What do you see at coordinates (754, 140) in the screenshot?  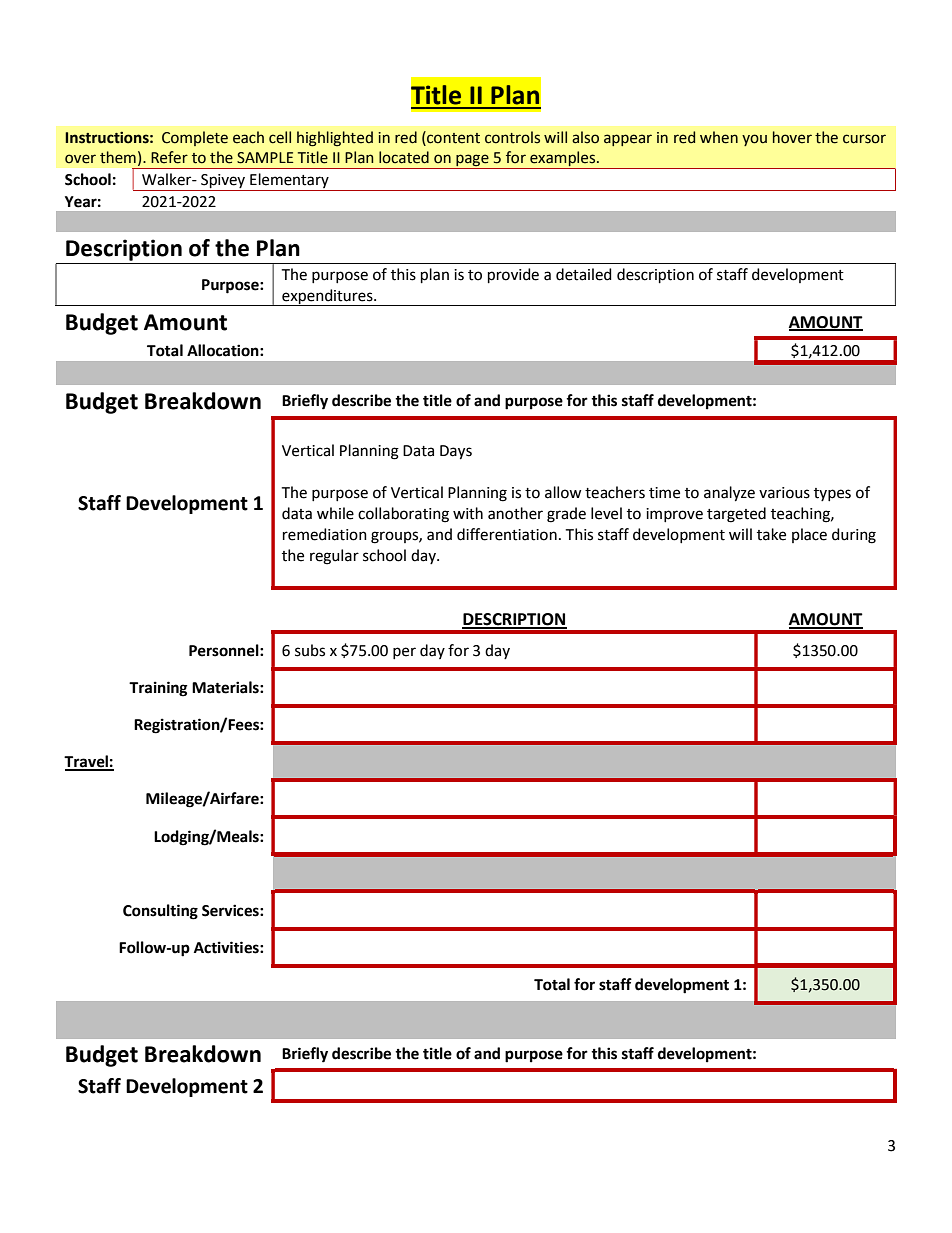 I see `you` at bounding box center [754, 140].
